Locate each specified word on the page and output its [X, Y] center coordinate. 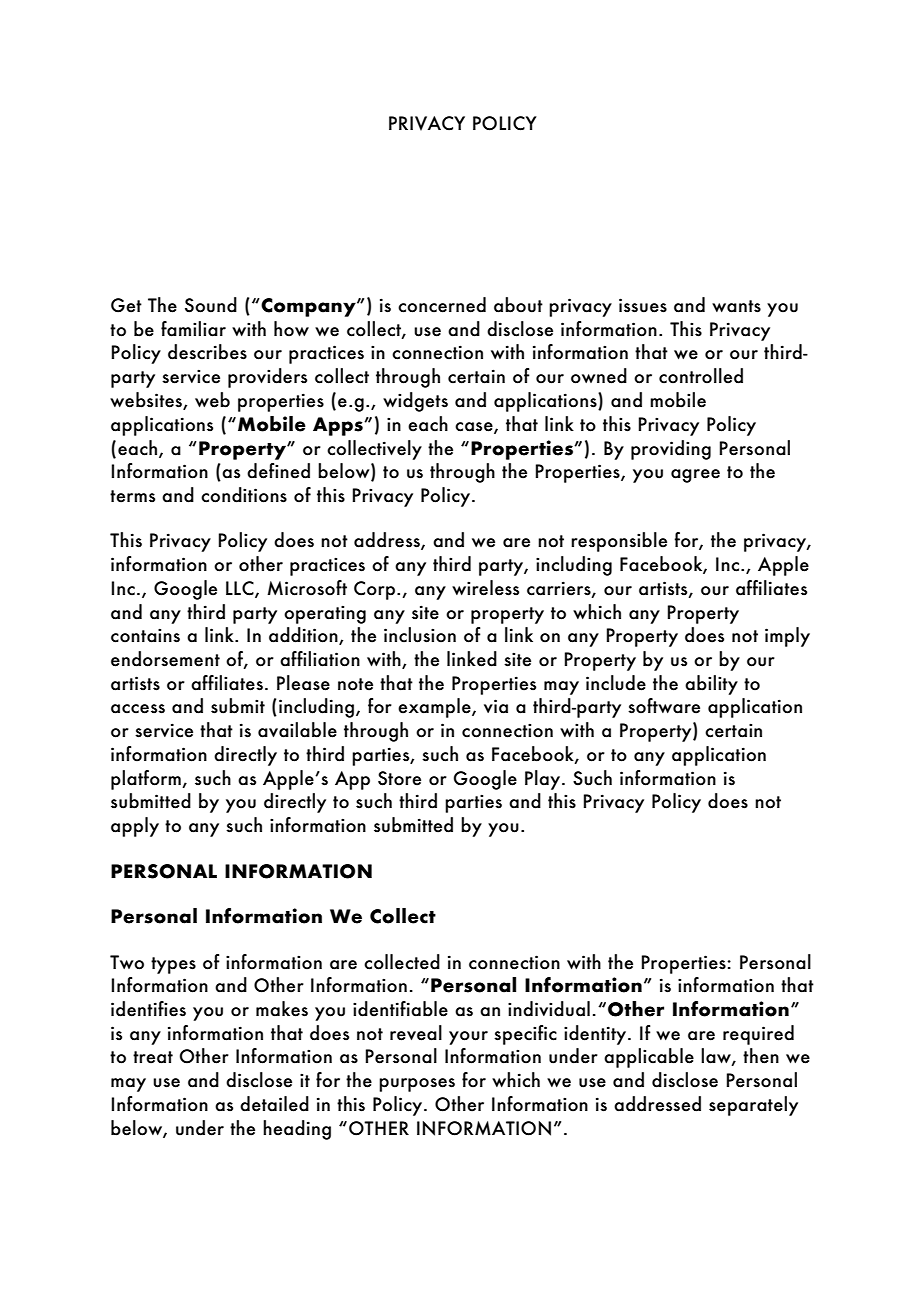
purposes [417, 1085]
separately [753, 1106]
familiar [193, 329]
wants [736, 306]
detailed [274, 1104]
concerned [442, 305]
